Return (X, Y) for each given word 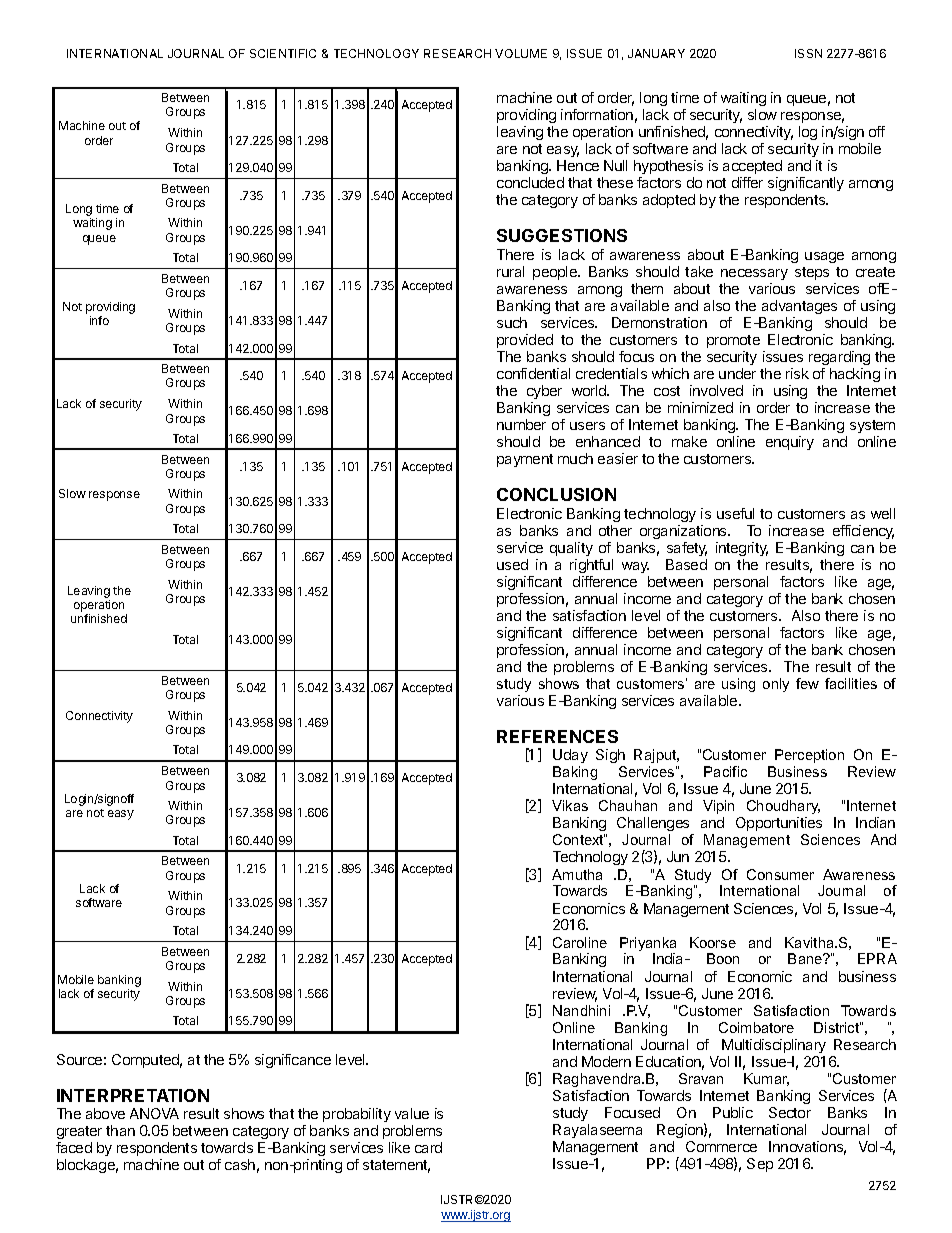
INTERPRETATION (133, 1095)
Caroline (580, 942)
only (776, 685)
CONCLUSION (556, 494)
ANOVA (154, 1113)
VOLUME (521, 53)
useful (735, 513)
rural (510, 271)
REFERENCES (557, 736)
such (512, 322)
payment (525, 460)
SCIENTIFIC (283, 53)
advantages (799, 307)
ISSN (808, 53)
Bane (806, 958)
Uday (570, 758)
